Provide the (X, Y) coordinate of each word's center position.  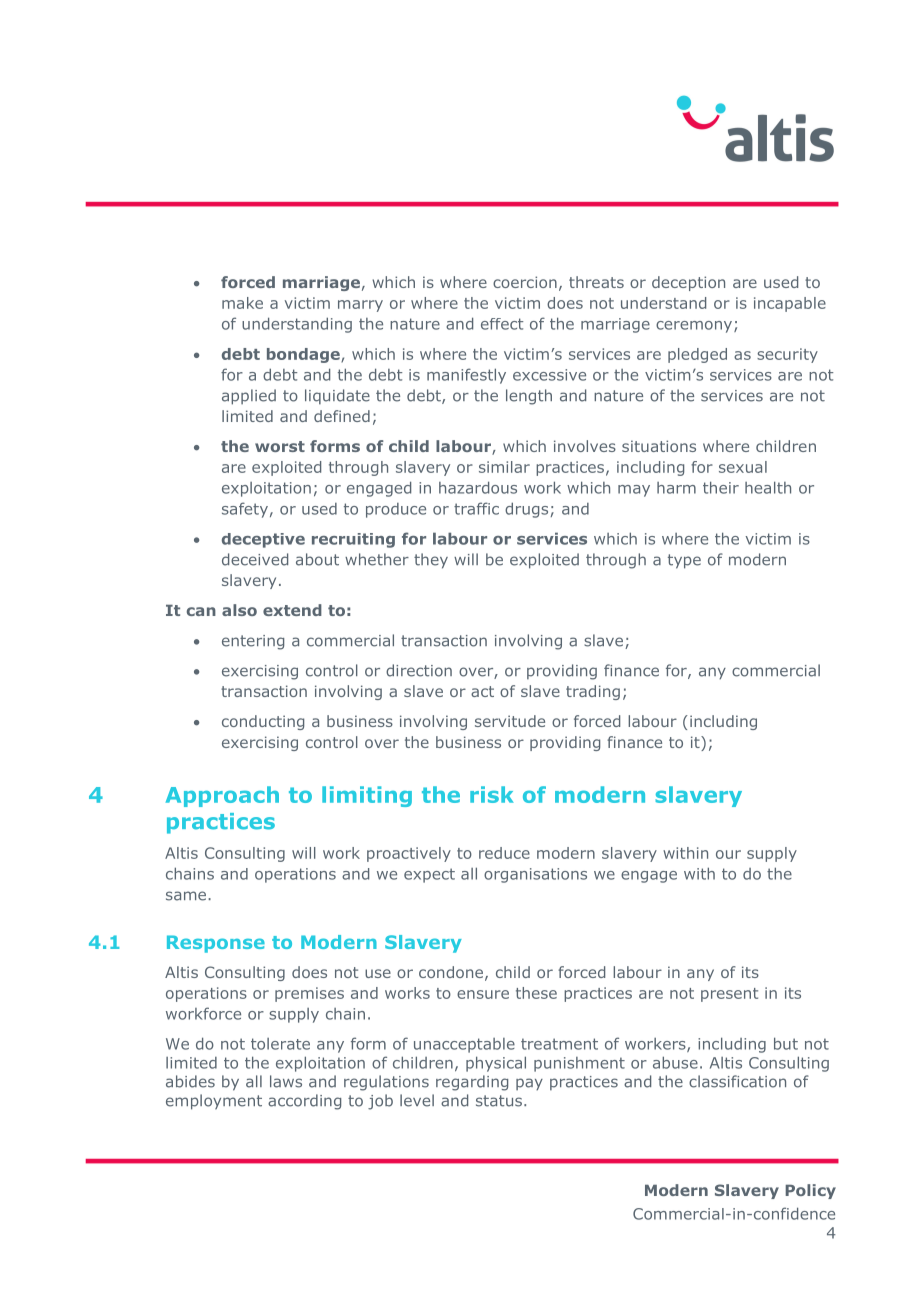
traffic (476, 508)
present (729, 995)
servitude (510, 721)
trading (593, 692)
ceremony (695, 327)
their (721, 487)
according (304, 1102)
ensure (483, 994)
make (242, 303)
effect (502, 324)
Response (216, 944)
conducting (263, 722)
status (500, 1101)
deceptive (263, 540)
